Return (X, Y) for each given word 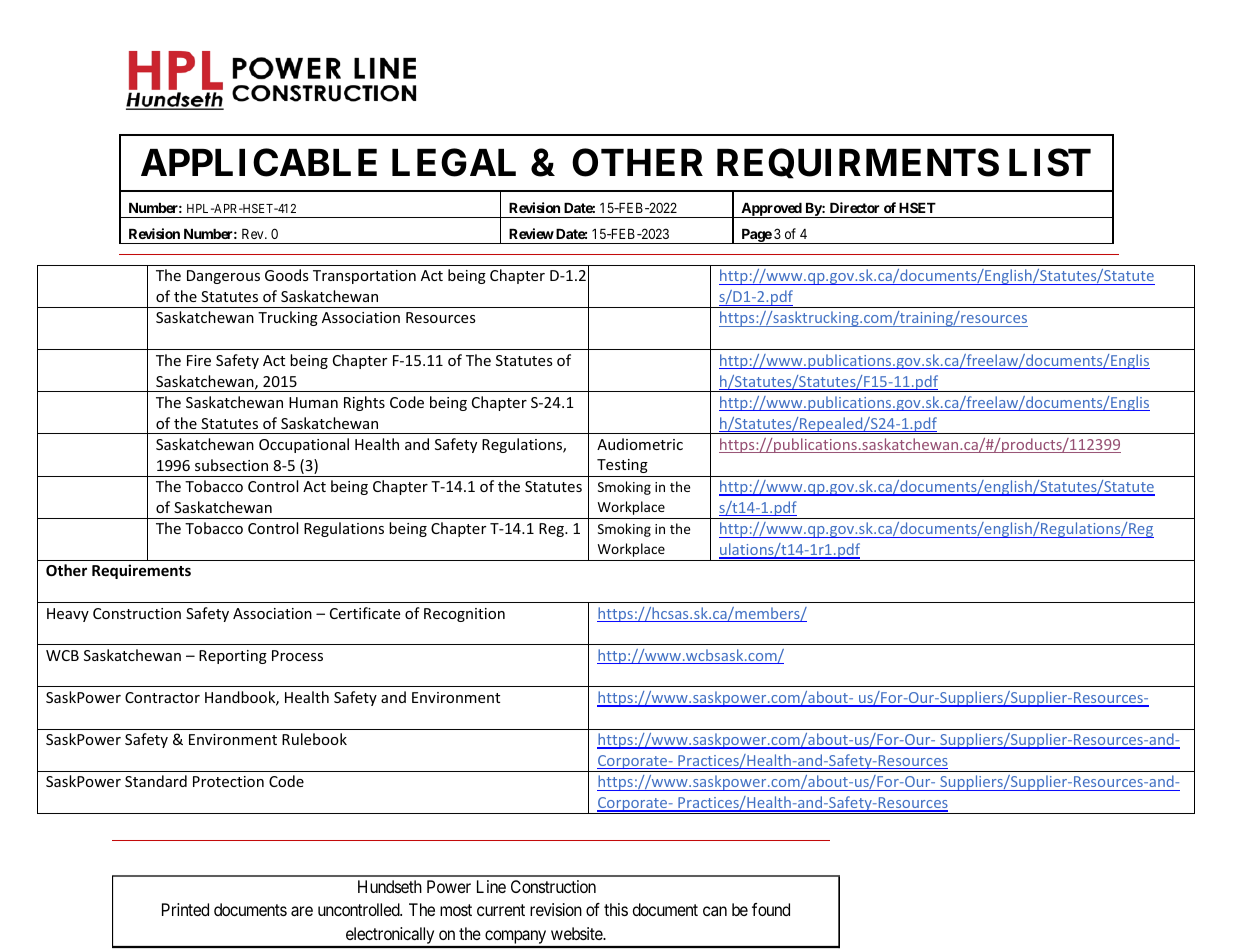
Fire (199, 360)
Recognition (464, 615)
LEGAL (454, 162)
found (771, 909)
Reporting (233, 657)
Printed (185, 909)
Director (855, 207)
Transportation (364, 277)
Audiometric (640, 444)
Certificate (365, 613)
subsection (231, 465)
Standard (156, 781)
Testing (622, 466)
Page (756, 236)
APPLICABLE (259, 162)
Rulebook (314, 739)
